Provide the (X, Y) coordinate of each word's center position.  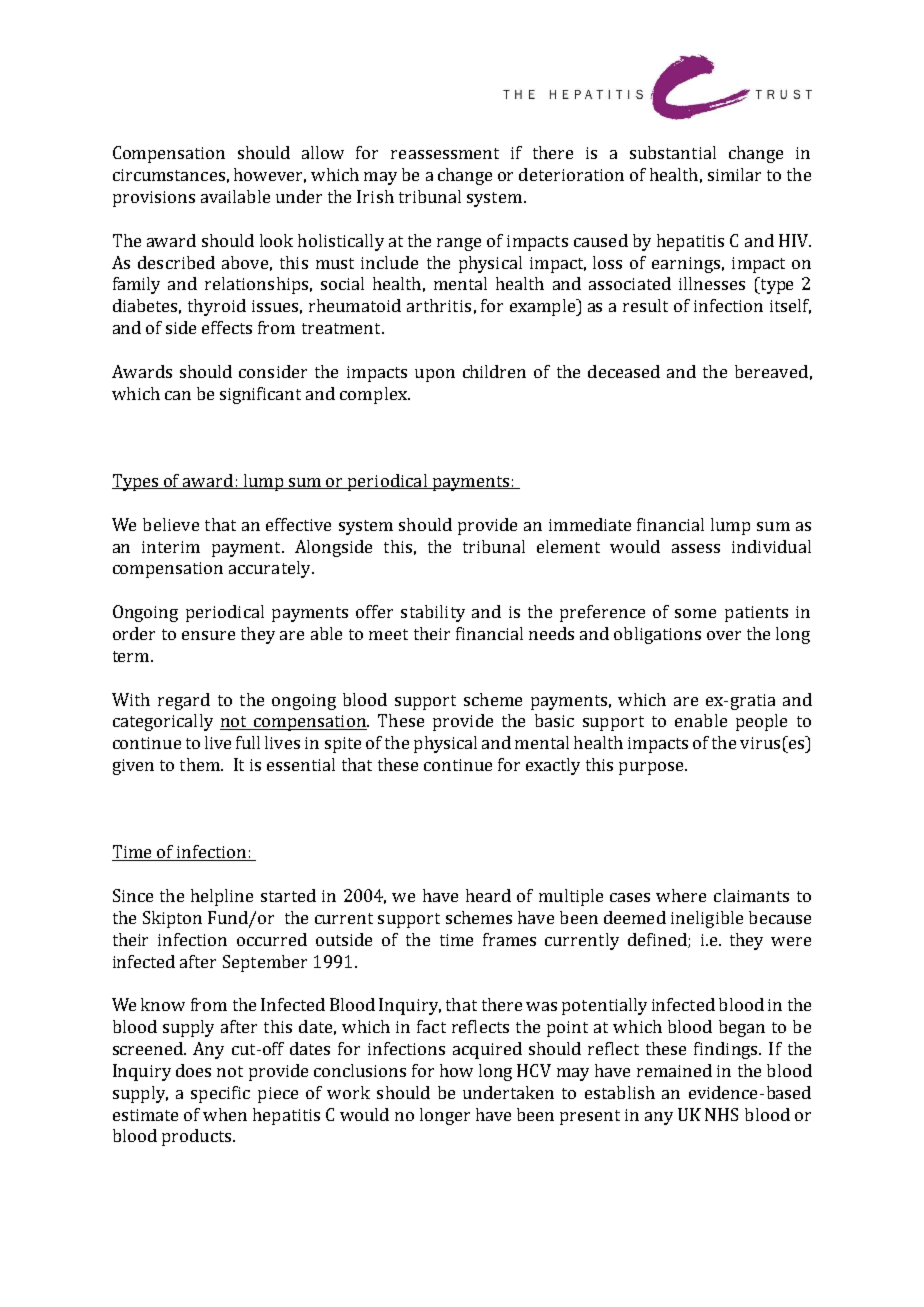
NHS (721, 1114)
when (225, 1114)
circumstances (169, 175)
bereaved (771, 371)
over (724, 635)
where (681, 895)
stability (433, 613)
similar (734, 174)
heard (488, 895)
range (459, 244)
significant (260, 395)
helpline (222, 897)
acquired (487, 1050)
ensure (208, 635)
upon (435, 375)
